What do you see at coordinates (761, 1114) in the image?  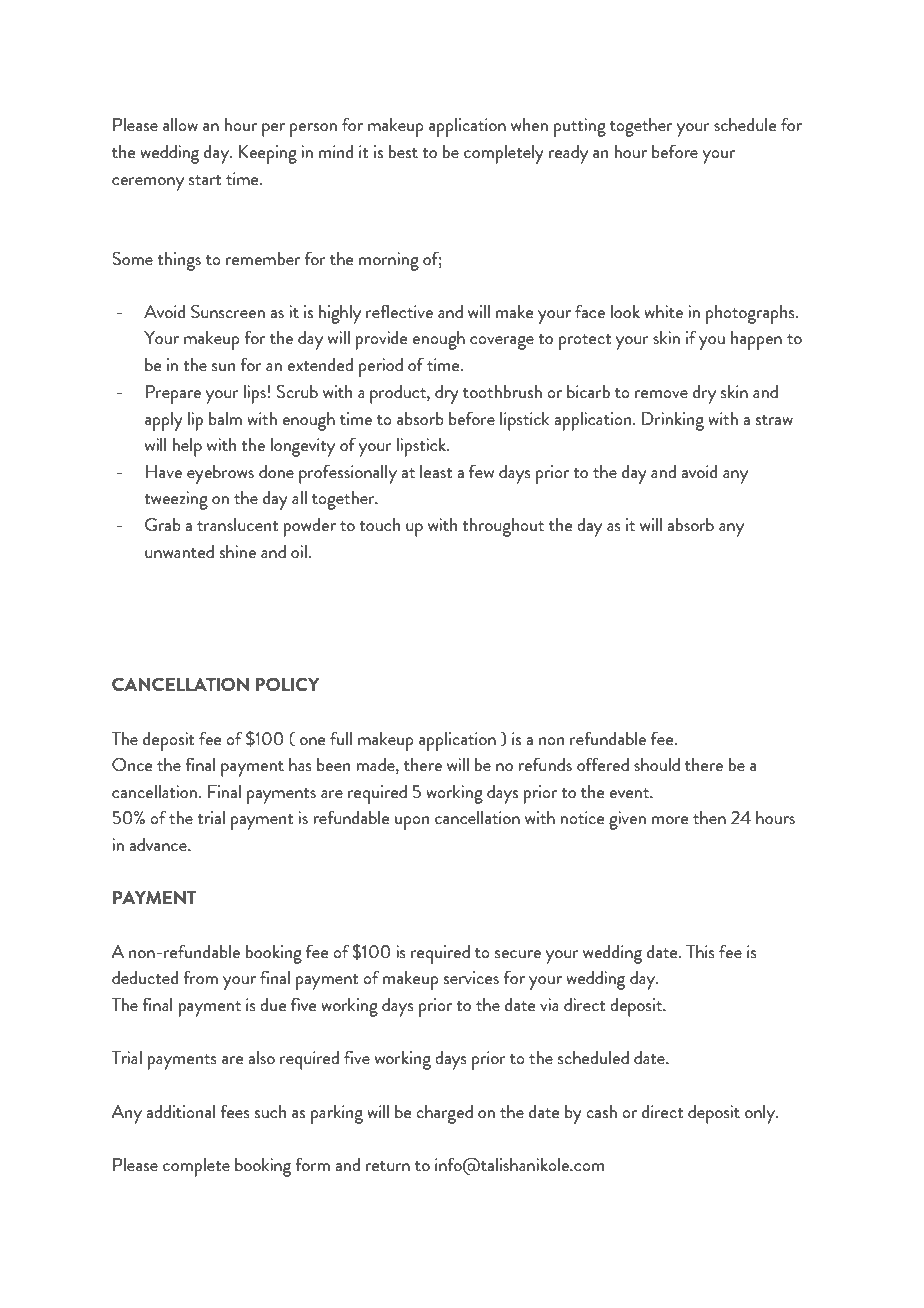 I see `only` at bounding box center [761, 1114].
